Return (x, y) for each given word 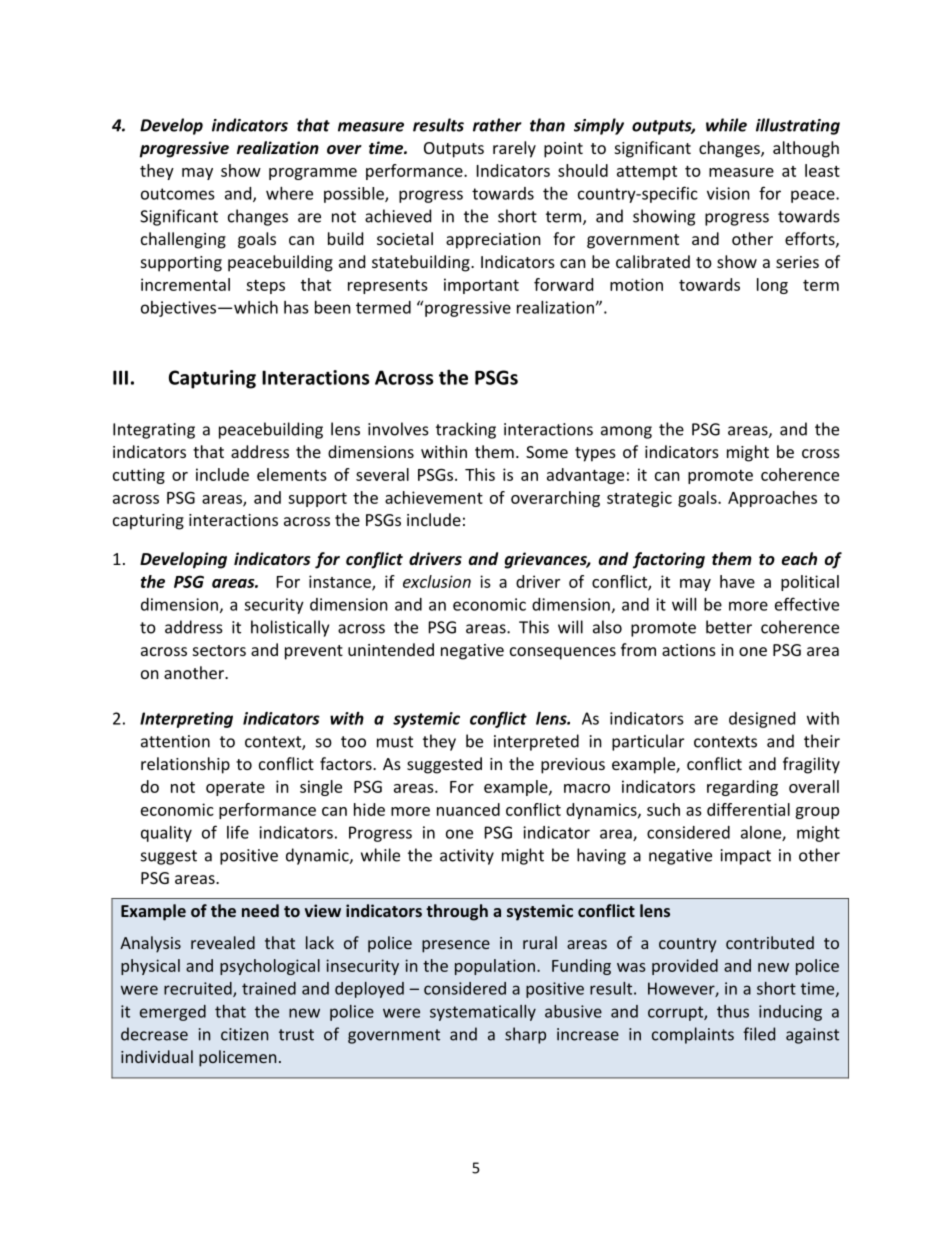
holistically (290, 628)
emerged (173, 1013)
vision (728, 193)
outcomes (178, 194)
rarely (514, 149)
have (737, 581)
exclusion (437, 581)
